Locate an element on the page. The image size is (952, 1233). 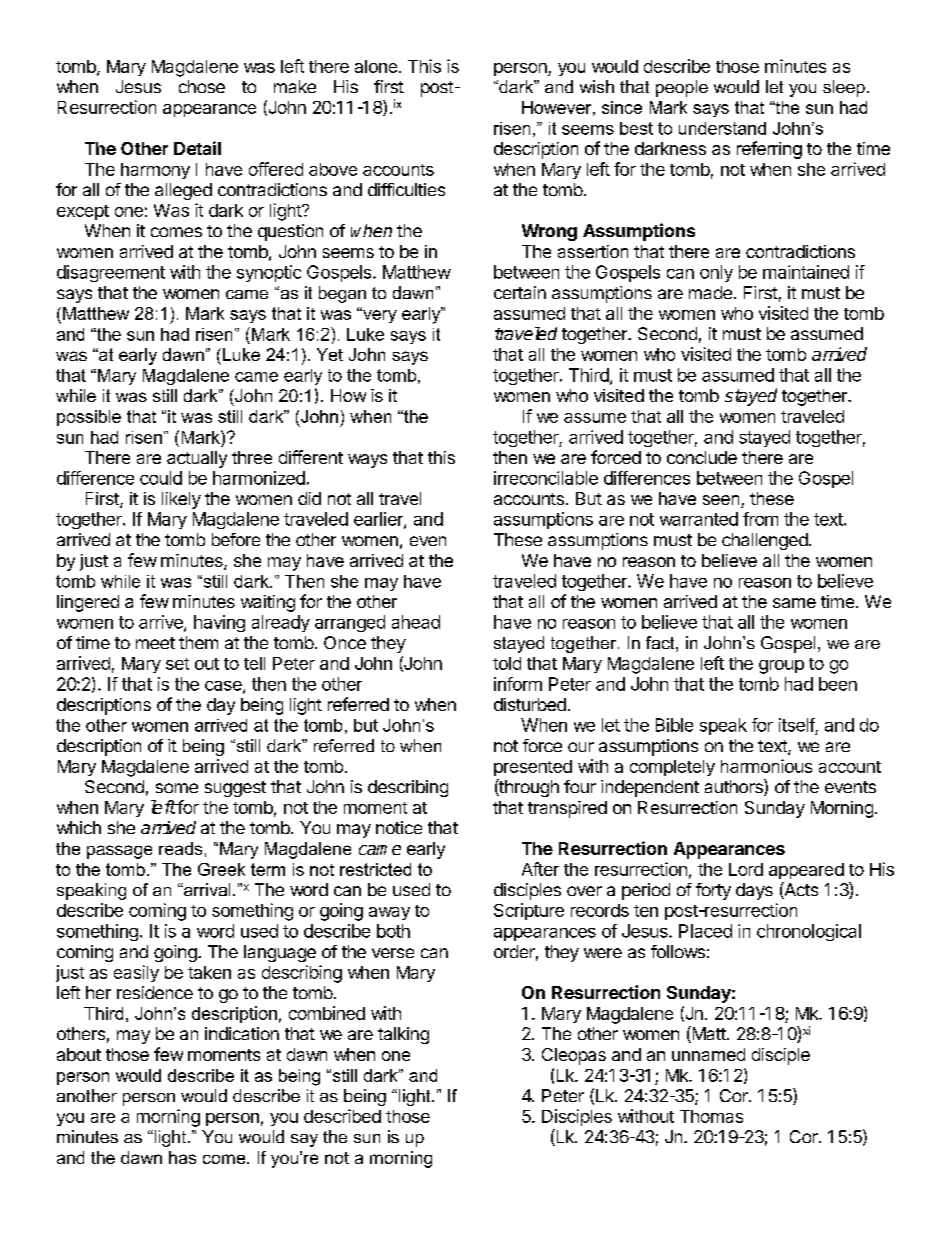
talking is located at coordinates (403, 1035).
